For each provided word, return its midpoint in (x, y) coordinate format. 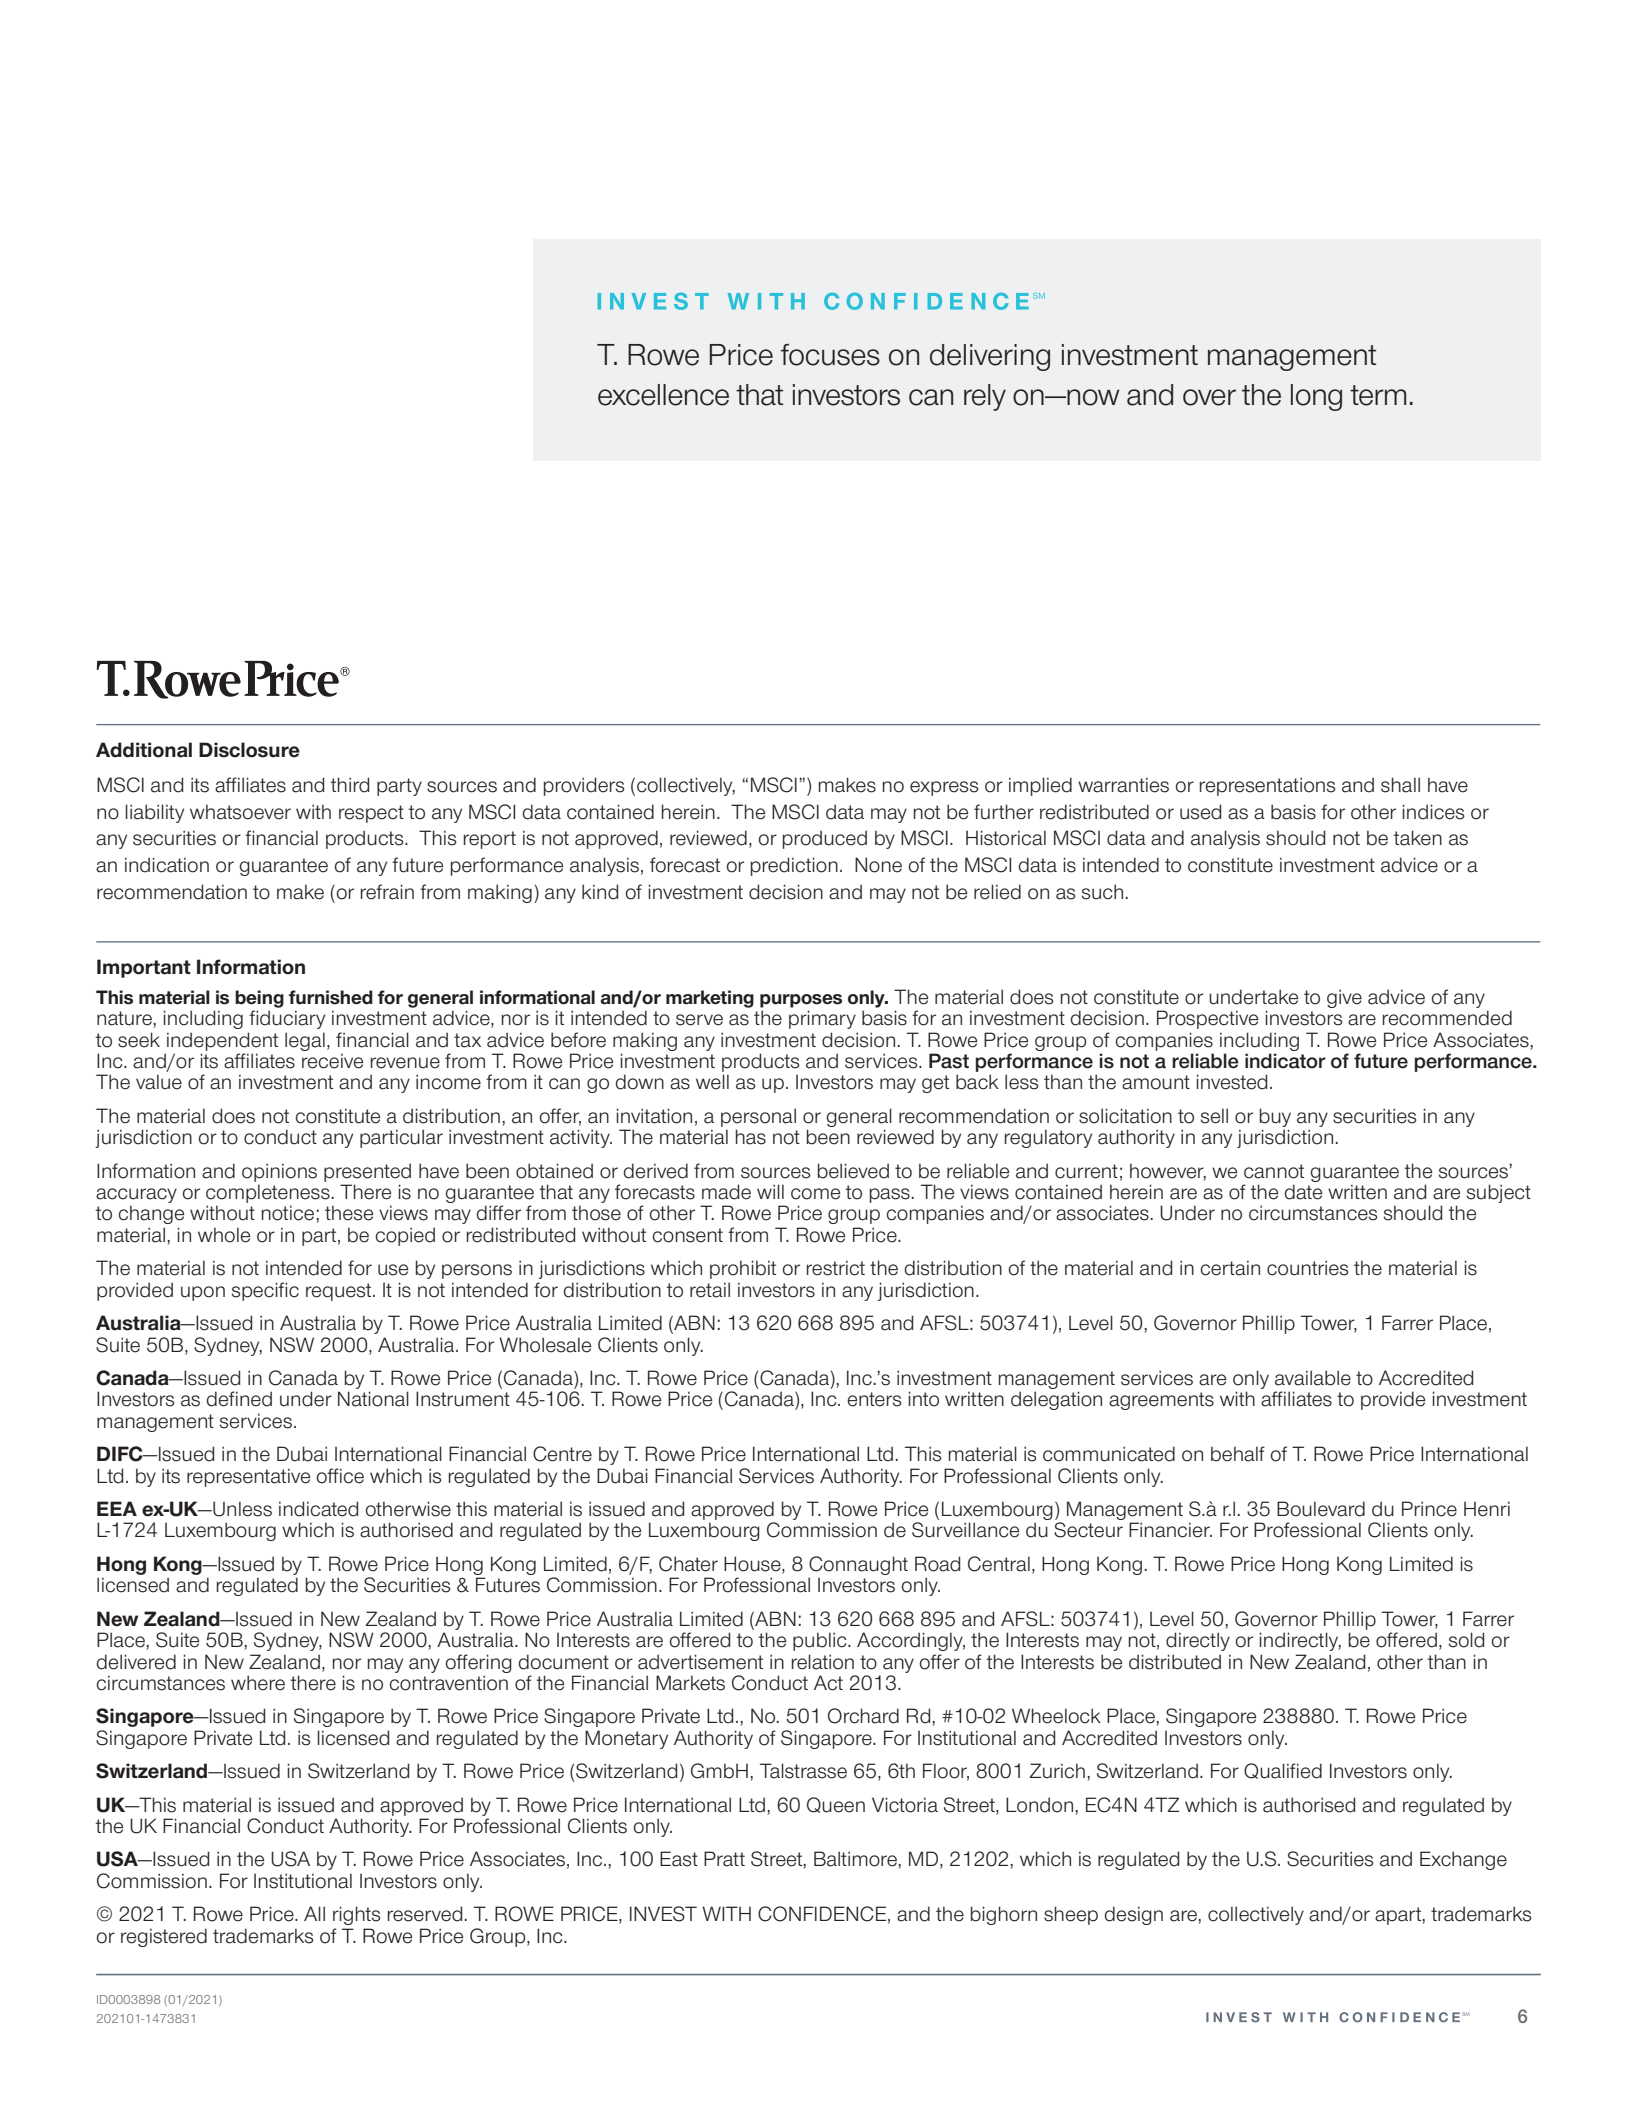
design (1133, 1915)
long (1316, 397)
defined (239, 1399)
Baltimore (856, 1859)
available (1313, 1378)
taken (1418, 838)
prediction (794, 866)
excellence (663, 395)
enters (875, 1399)
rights (357, 1915)
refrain (387, 892)
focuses (830, 355)
